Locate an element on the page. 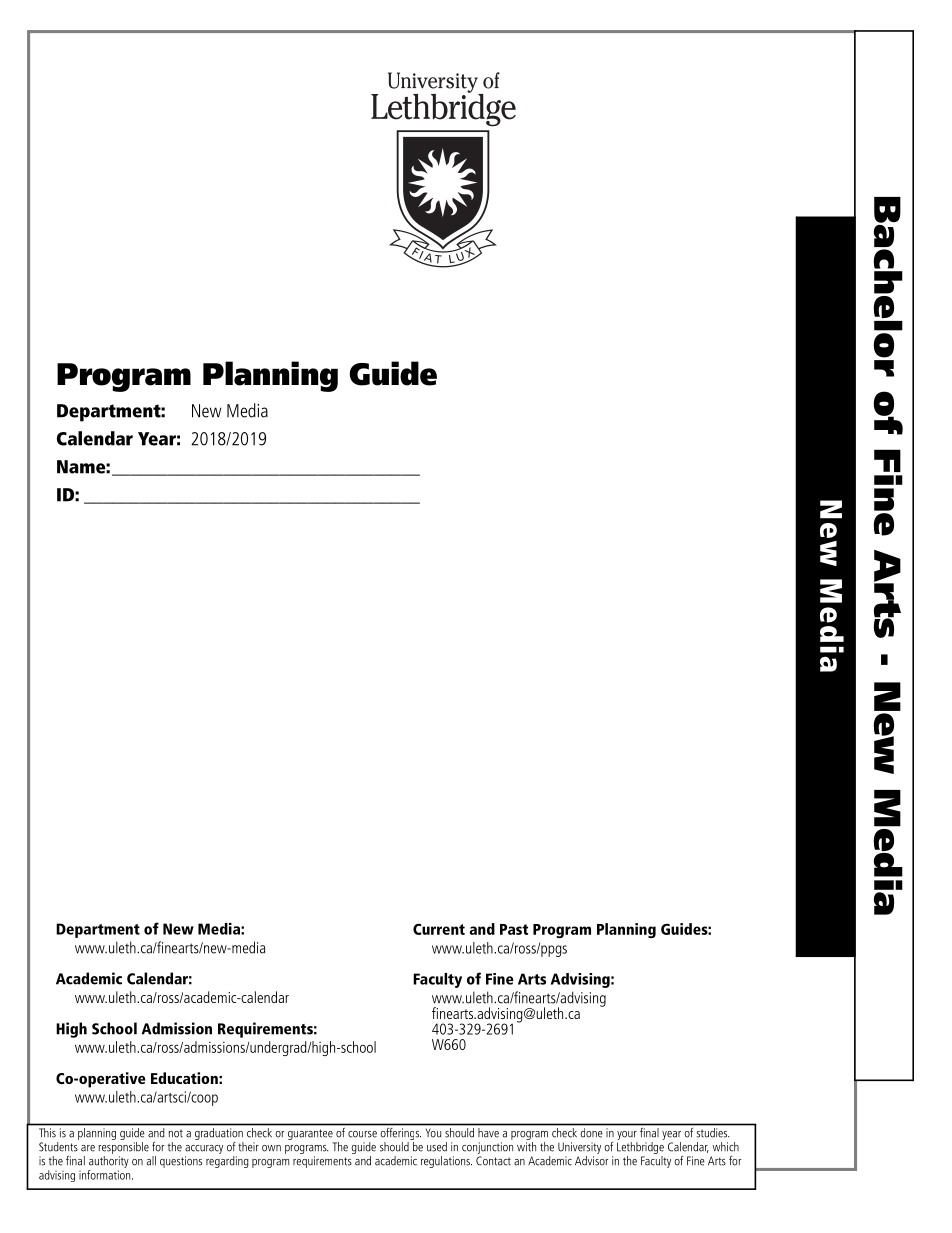 This document has height=1233, width=952. your is located at coordinates (627, 1137).
